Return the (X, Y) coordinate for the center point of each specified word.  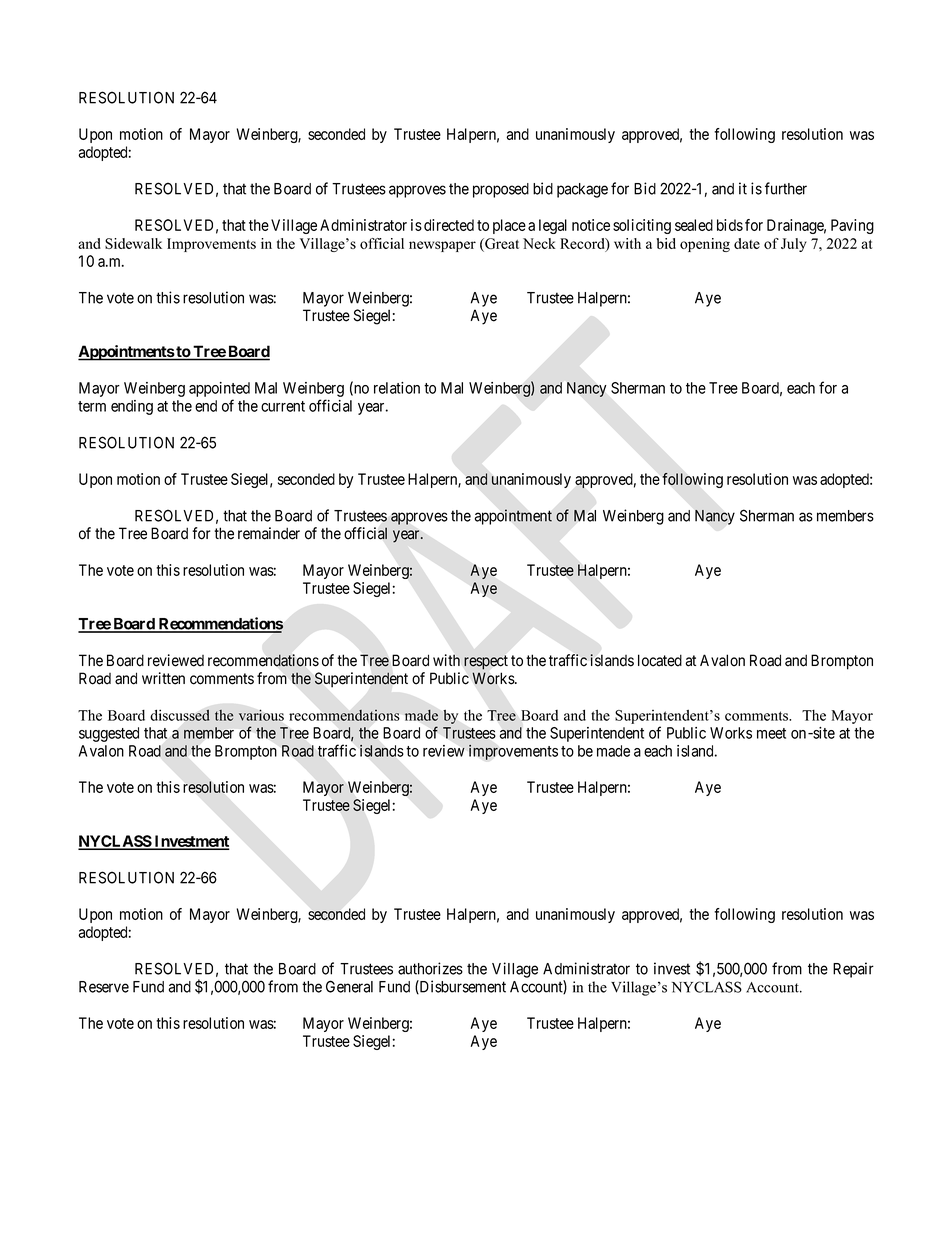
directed (449, 225)
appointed (219, 389)
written (163, 678)
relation (397, 388)
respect (486, 662)
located (660, 660)
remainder (269, 533)
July (794, 245)
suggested (109, 734)
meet (771, 733)
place (509, 226)
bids (730, 225)
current (283, 406)
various (261, 715)
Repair (853, 970)
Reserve (104, 987)
